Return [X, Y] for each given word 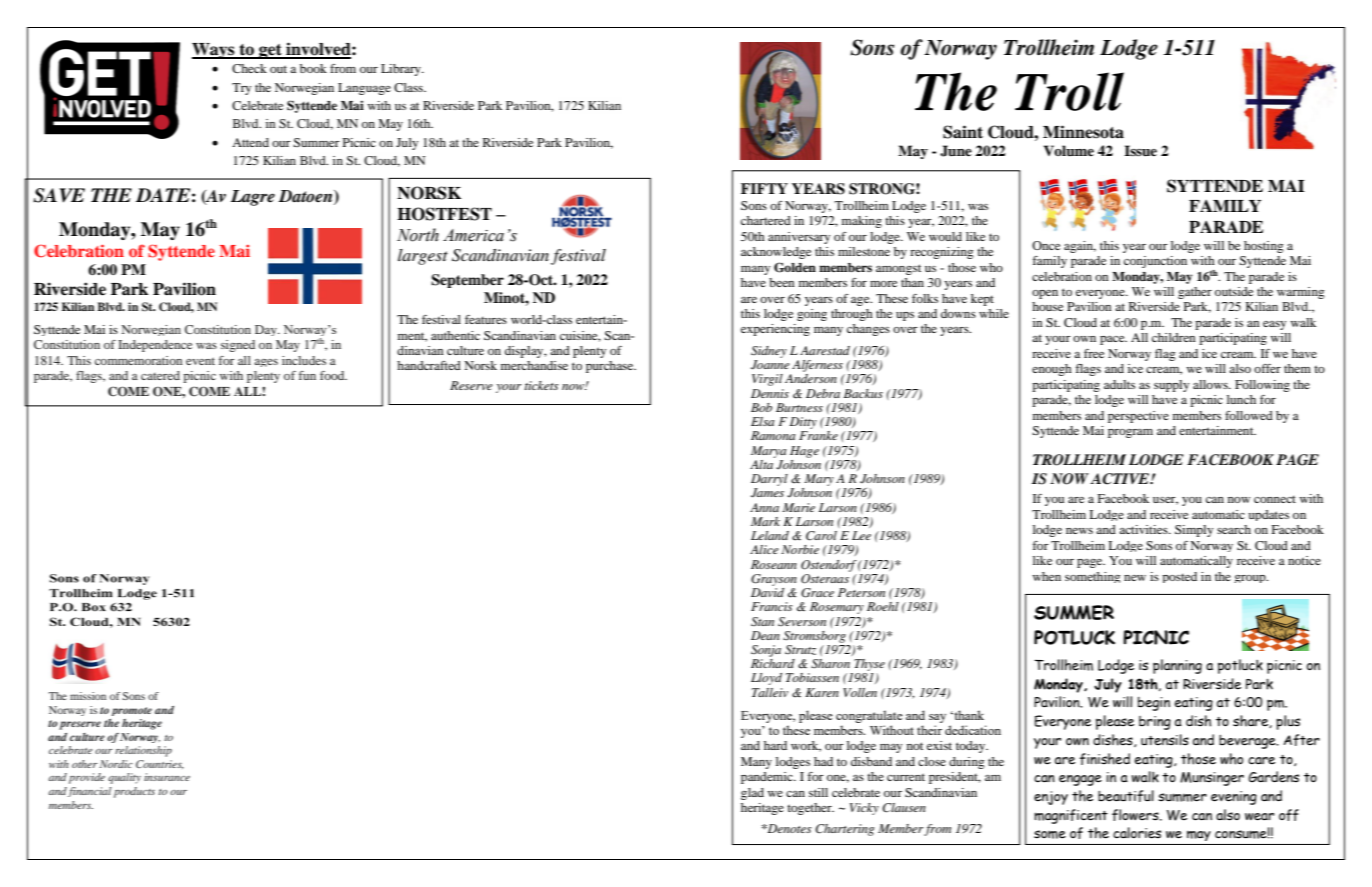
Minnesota [1083, 132]
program [1130, 433]
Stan [762, 621]
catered [160, 375]
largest [423, 257]
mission [88, 696]
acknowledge [776, 253]
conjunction [1155, 262]
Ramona [773, 435]
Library [402, 70]
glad [752, 794]
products [134, 792]
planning [1177, 666]
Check [249, 68]
